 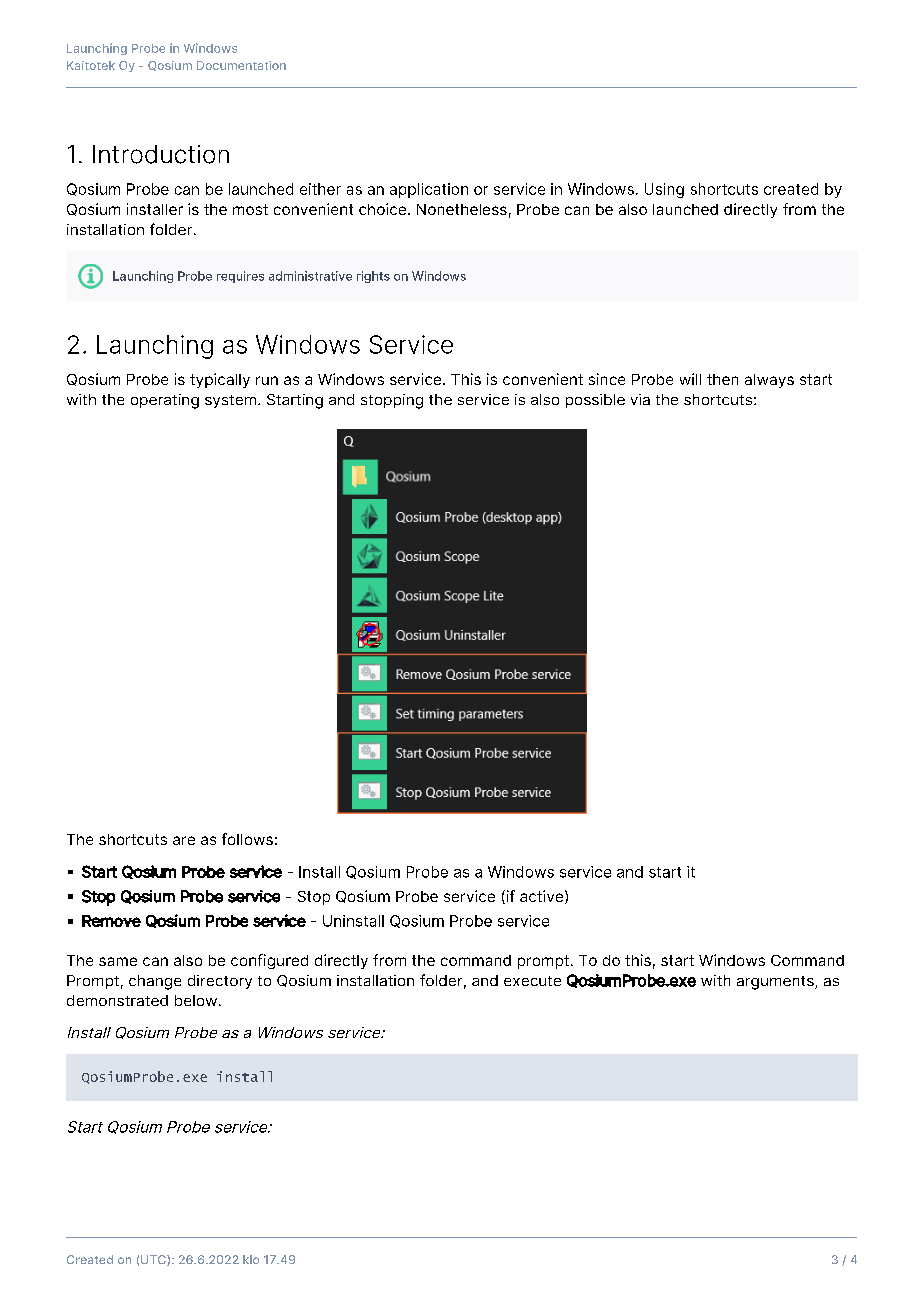 What do you see at coordinates (664, 190) in the document?
I see `Using` at bounding box center [664, 190].
